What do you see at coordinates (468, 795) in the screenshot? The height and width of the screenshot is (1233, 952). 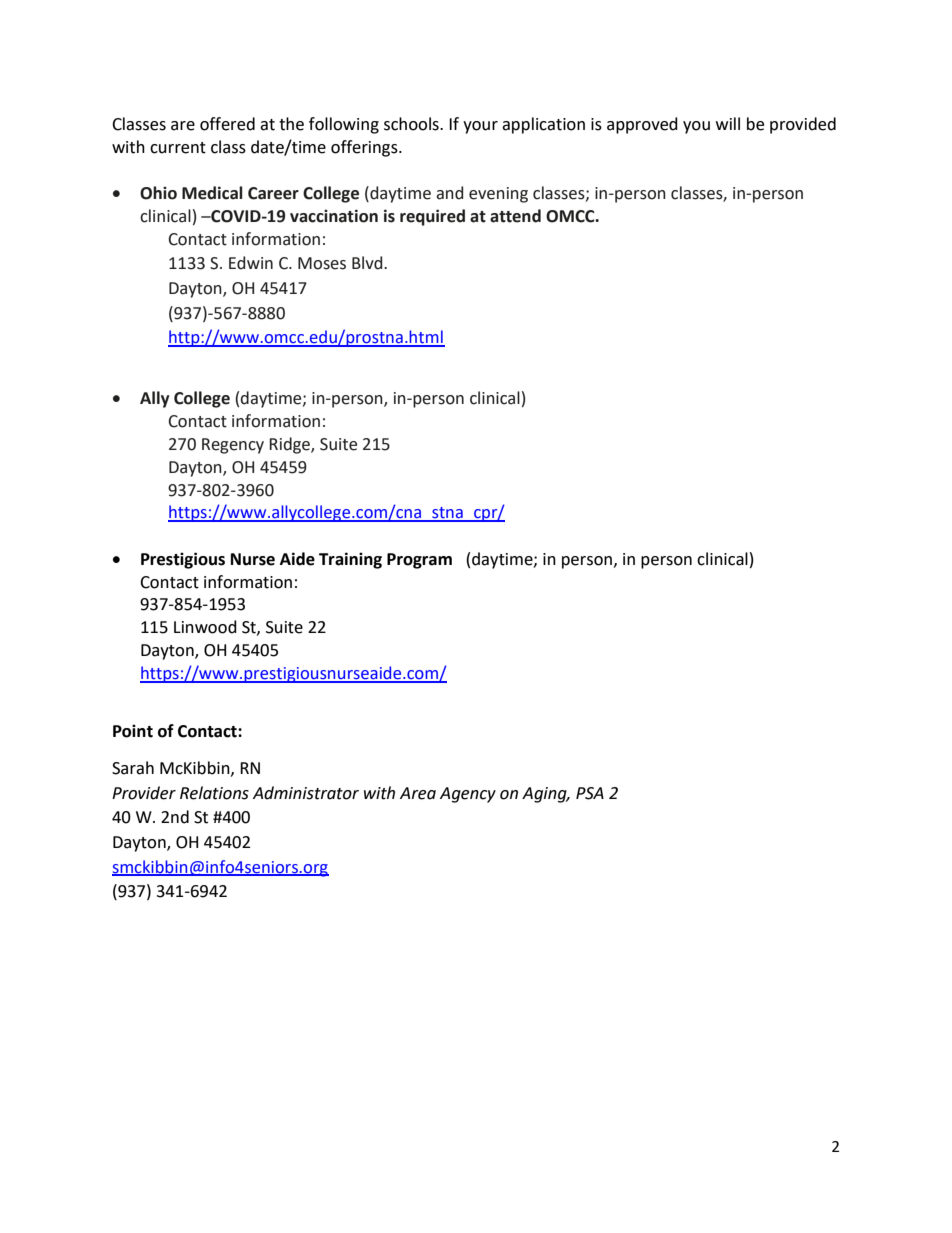 I see `Agency` at bounding box center [468, 795].
